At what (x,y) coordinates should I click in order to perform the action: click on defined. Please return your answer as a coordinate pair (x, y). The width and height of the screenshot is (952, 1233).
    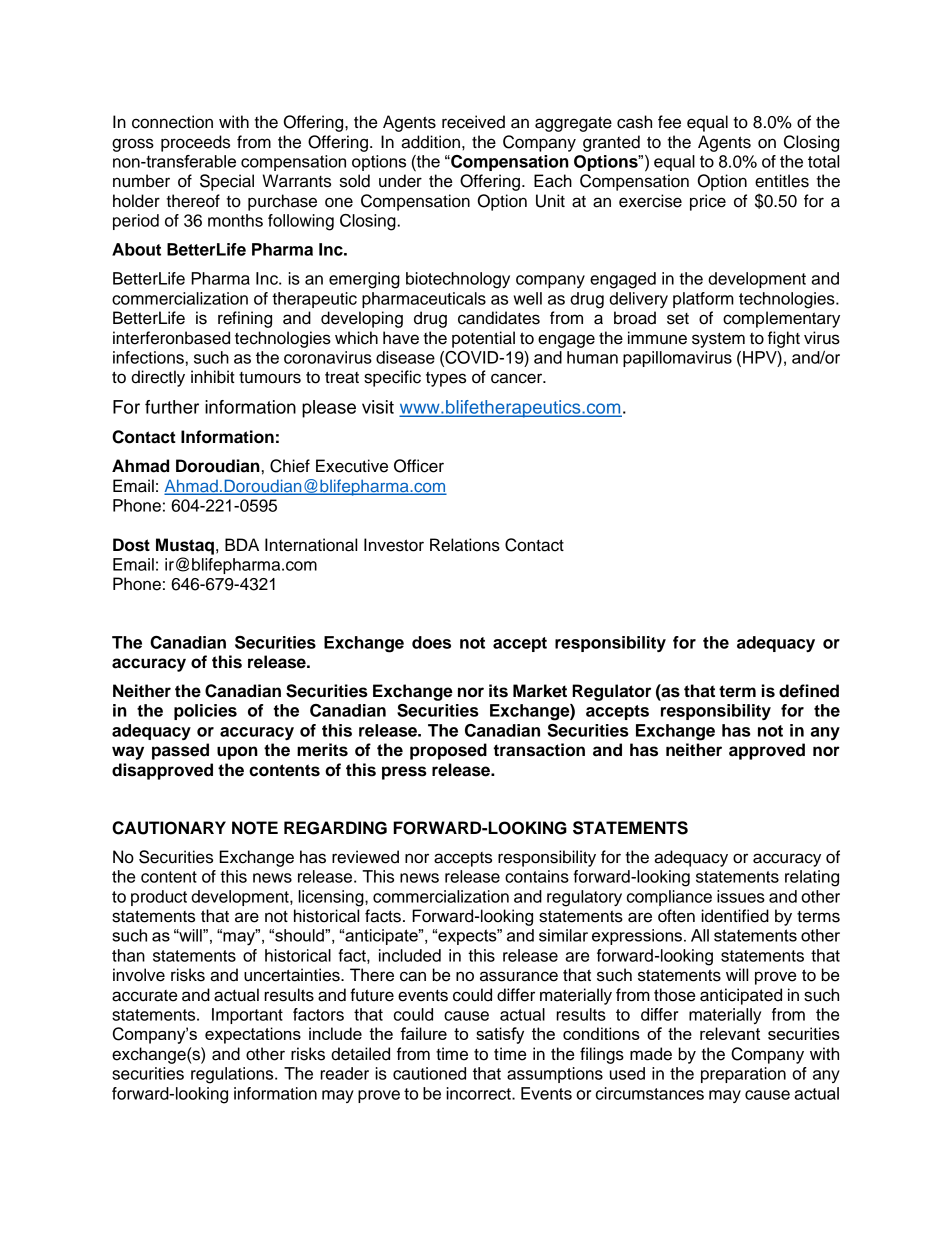
    Looking at the image, I should click on (809, 691).
